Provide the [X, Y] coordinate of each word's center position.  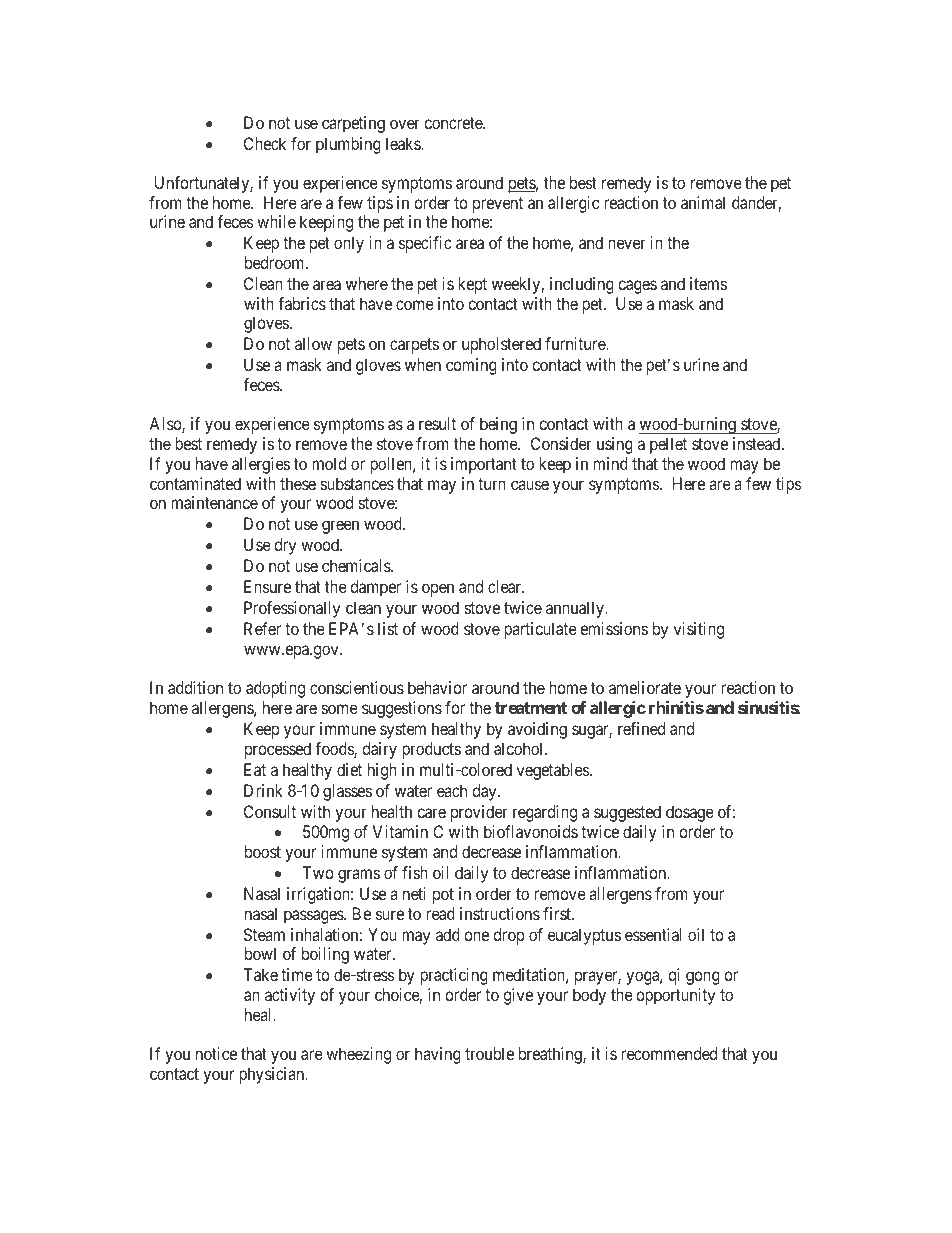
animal [703, 202]
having [438, 1055]
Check [265, 143]
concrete [454, 123]
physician [273, 1075]
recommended [669, 1053]
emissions [614, 628]
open [438, 590]
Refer [262, 628]
